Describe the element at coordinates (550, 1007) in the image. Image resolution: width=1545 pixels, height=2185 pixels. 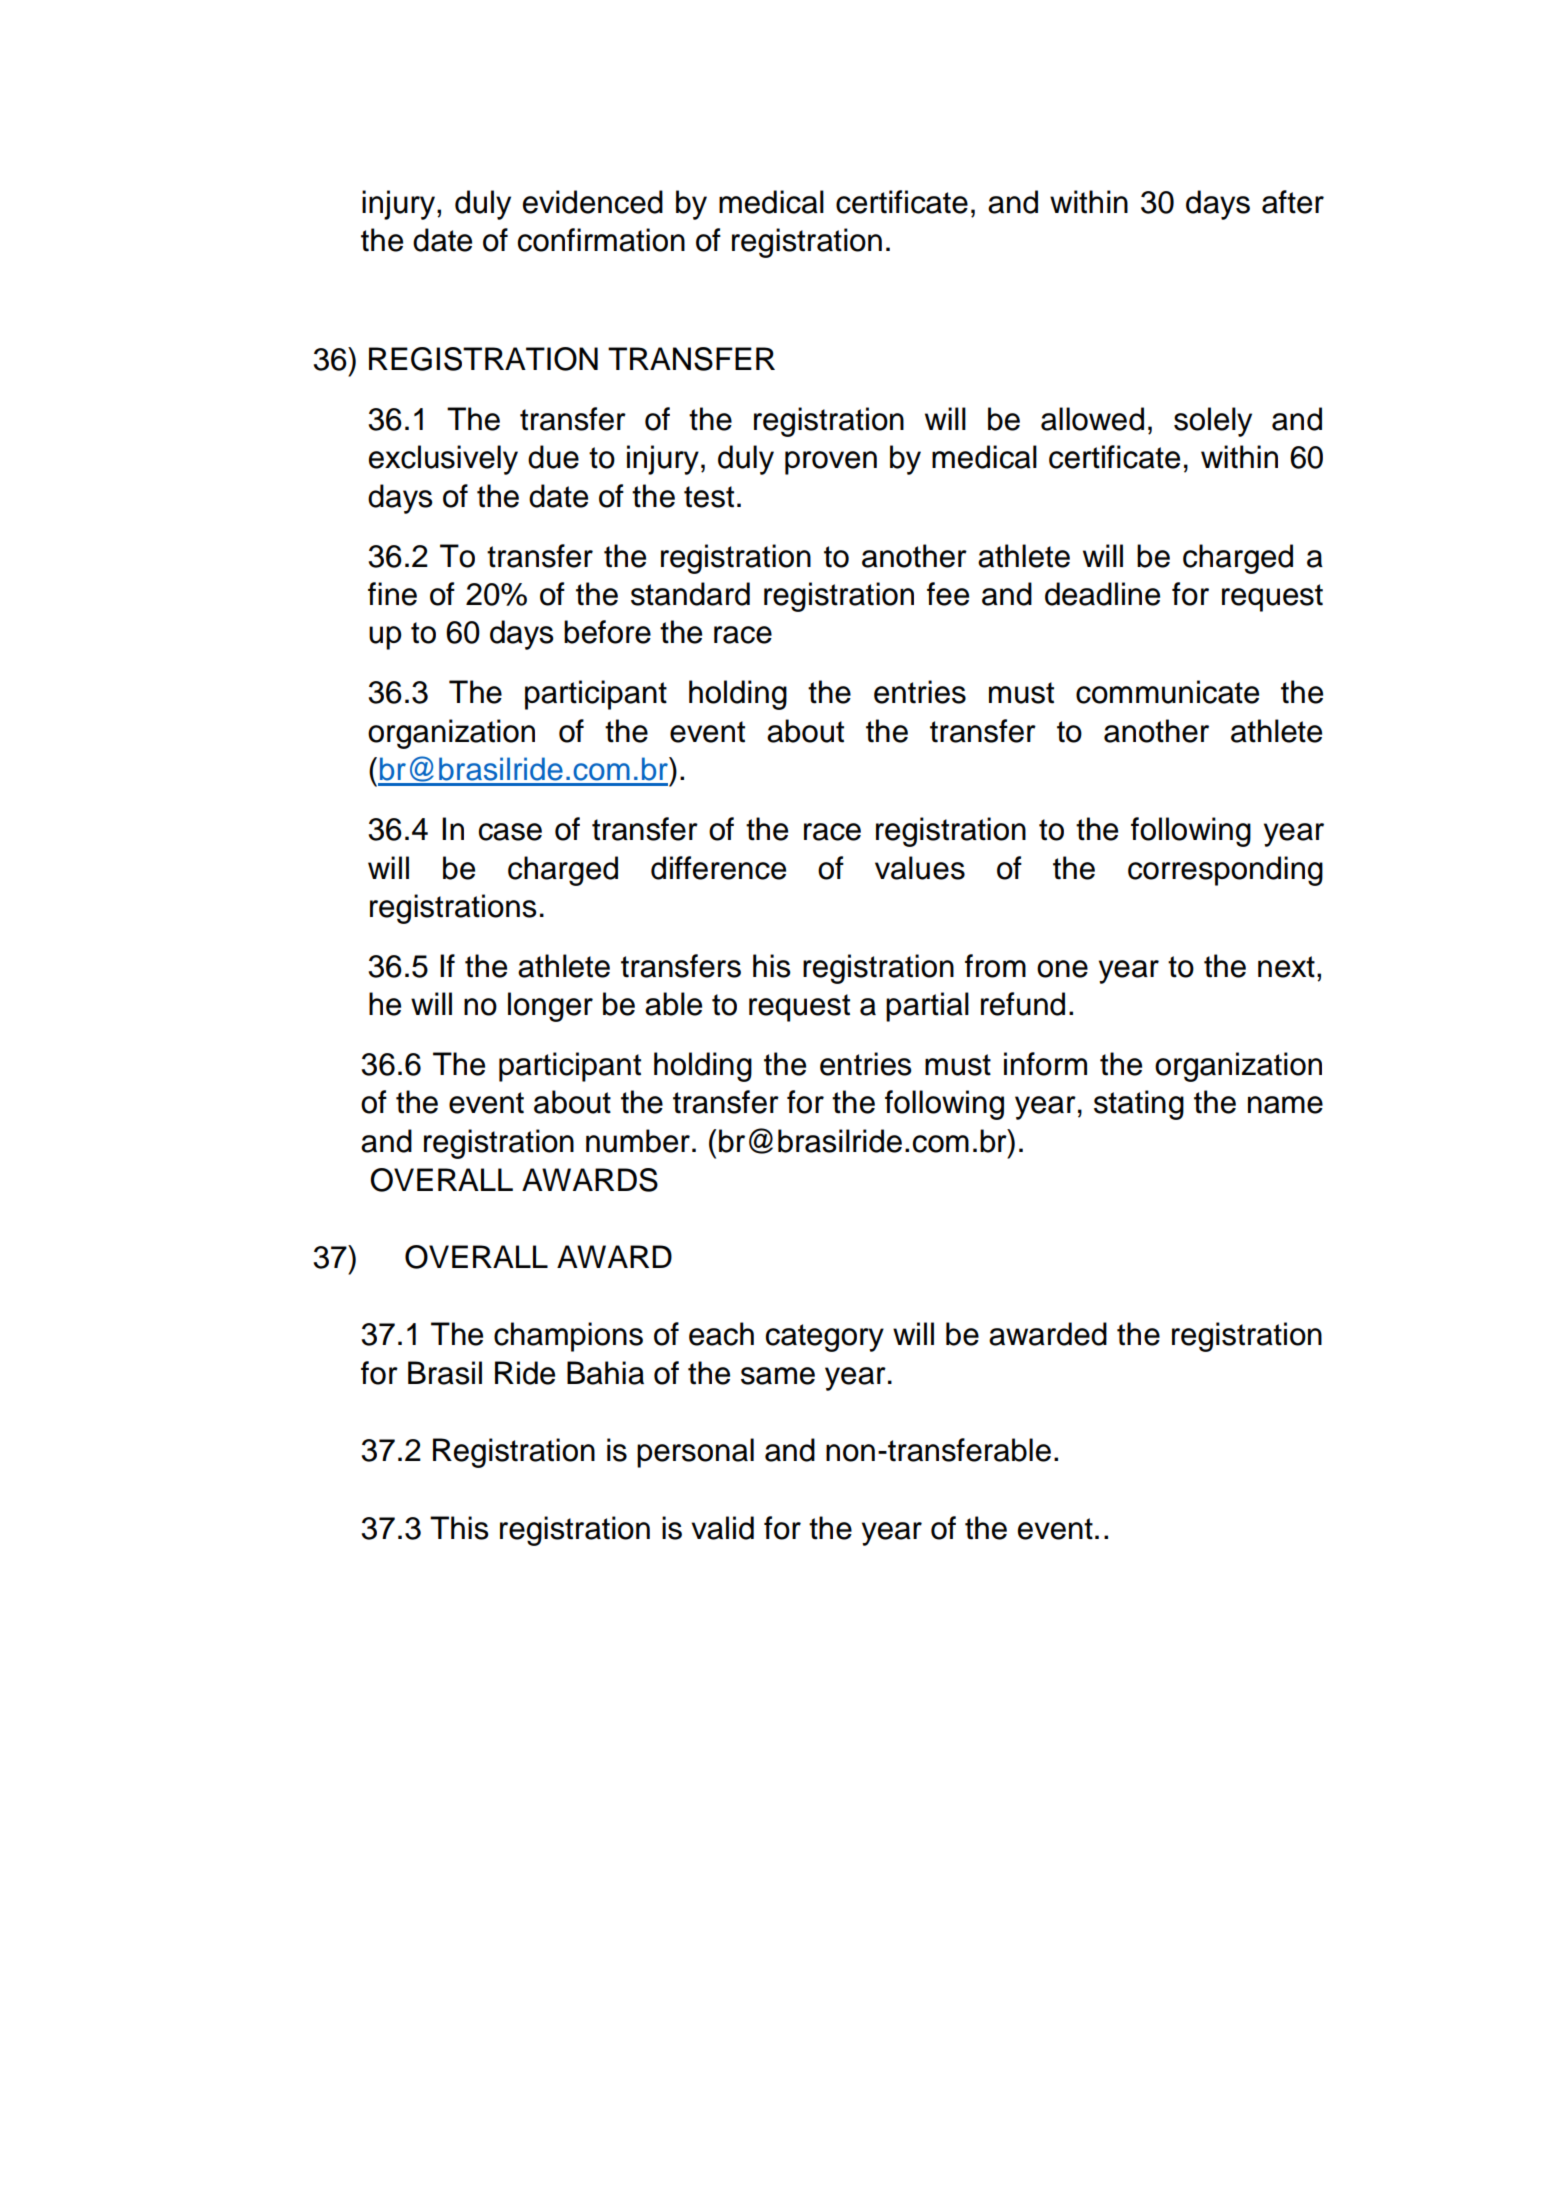
I see `longer` at that location.
